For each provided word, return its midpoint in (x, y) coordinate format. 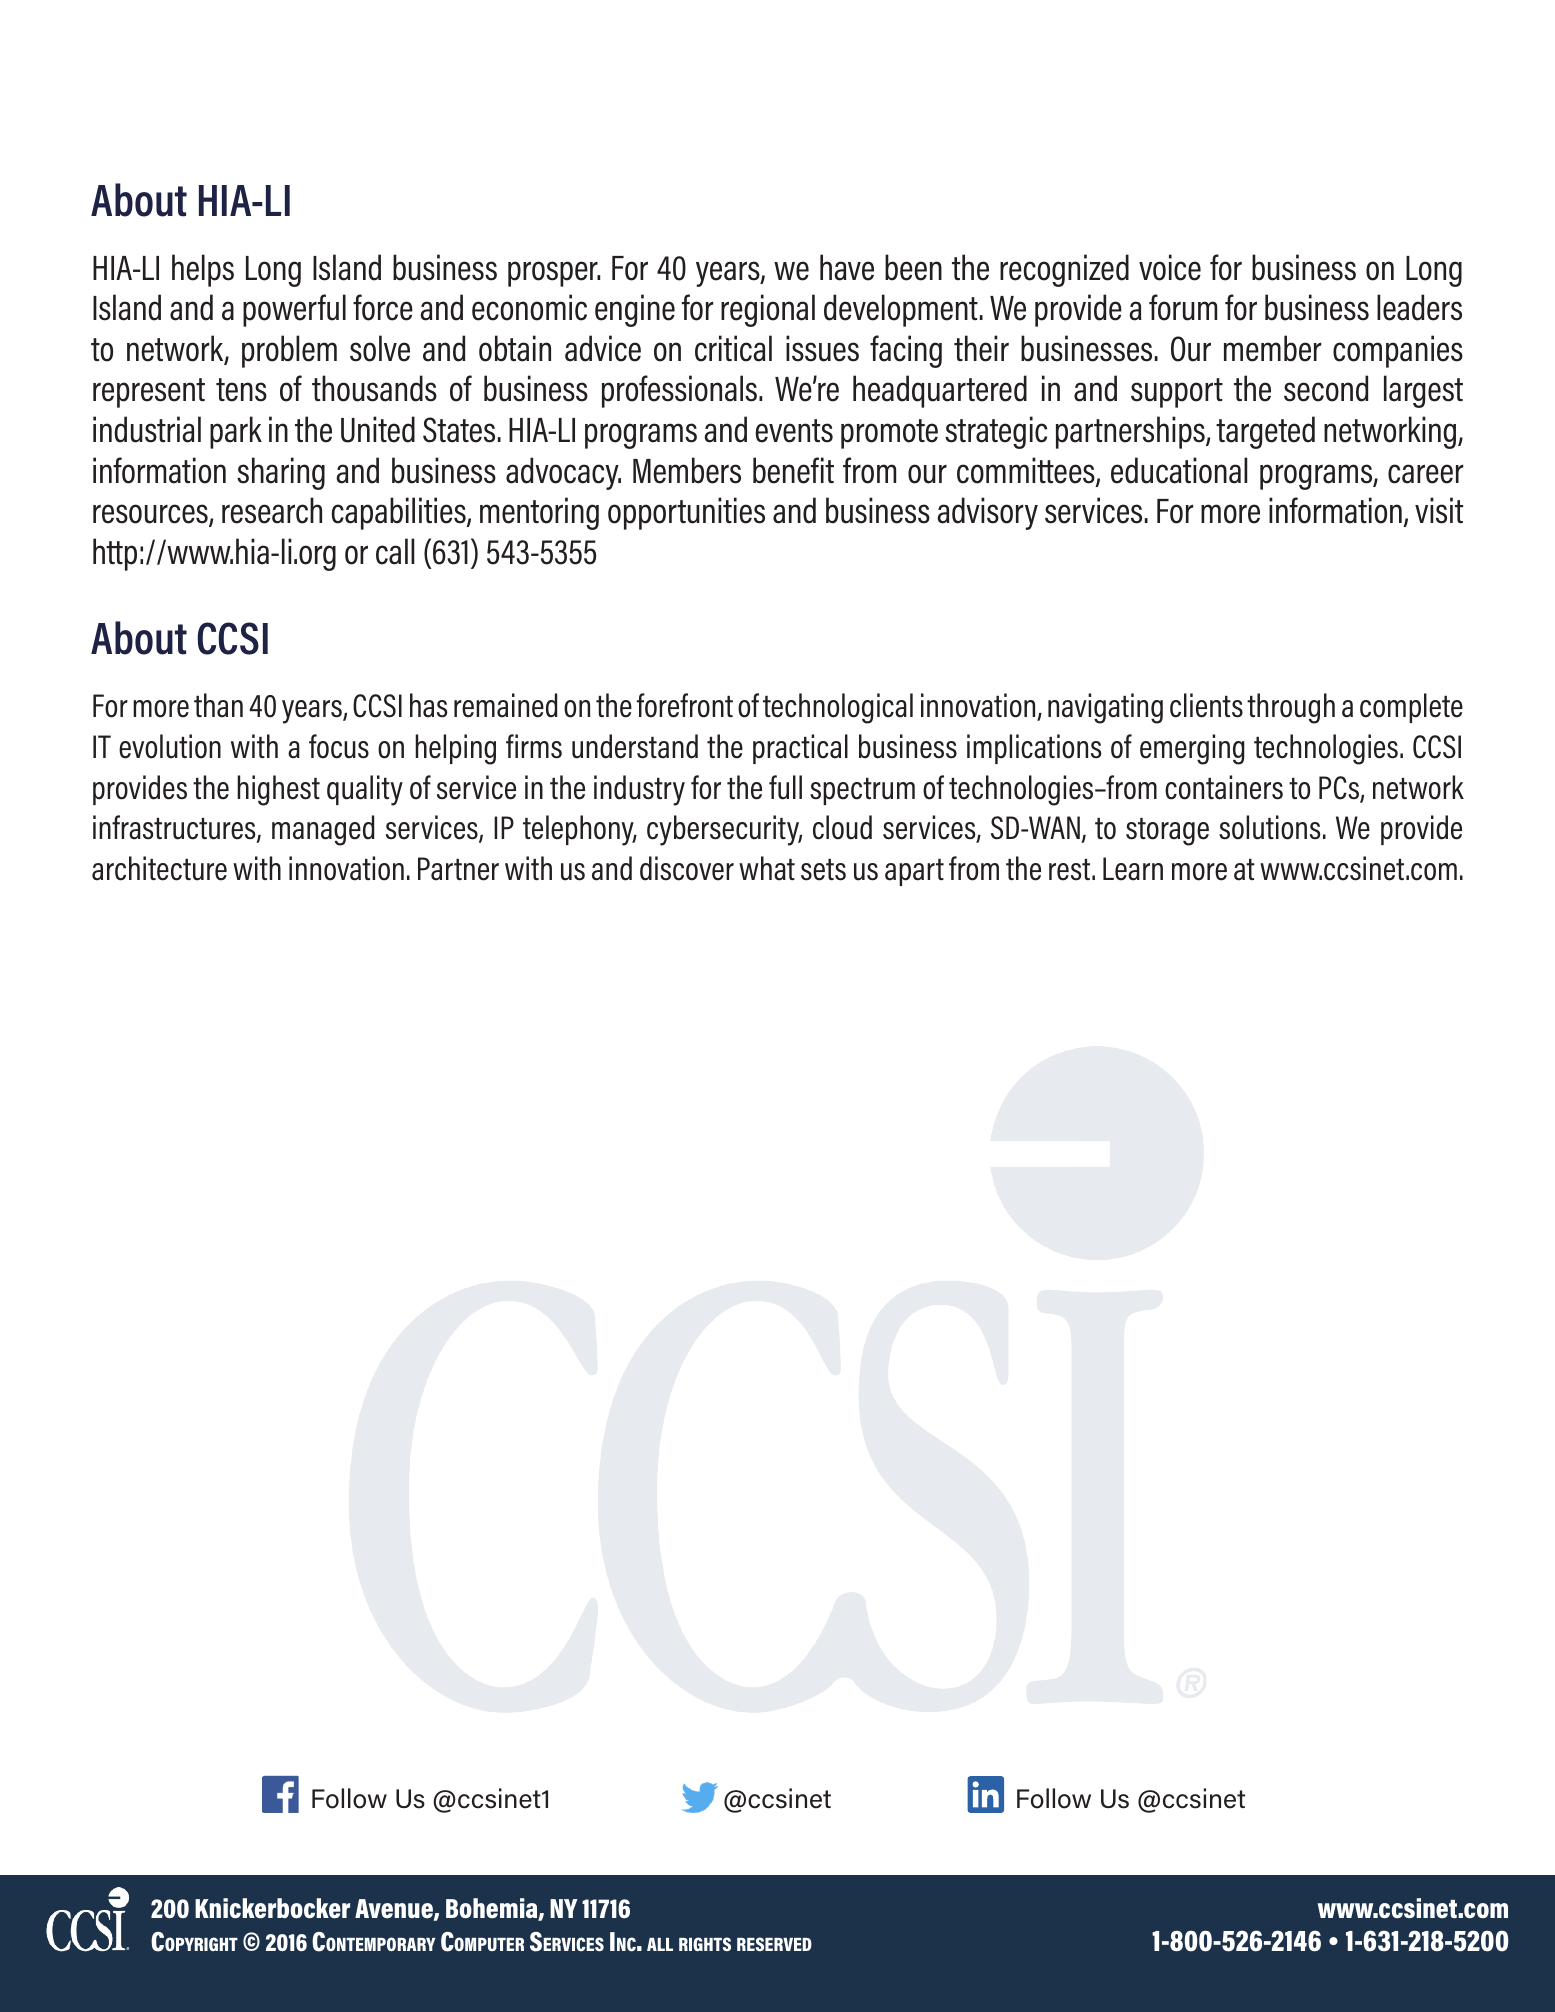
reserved (774, 1944)
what (767, 868)
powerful (294, 310)
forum (1183, 307)
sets (823, 870)
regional (768, 310)
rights (705, 1944)
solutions (1270, 827)
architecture (159, 868)
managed (323, 830)
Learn (1133, 869)
